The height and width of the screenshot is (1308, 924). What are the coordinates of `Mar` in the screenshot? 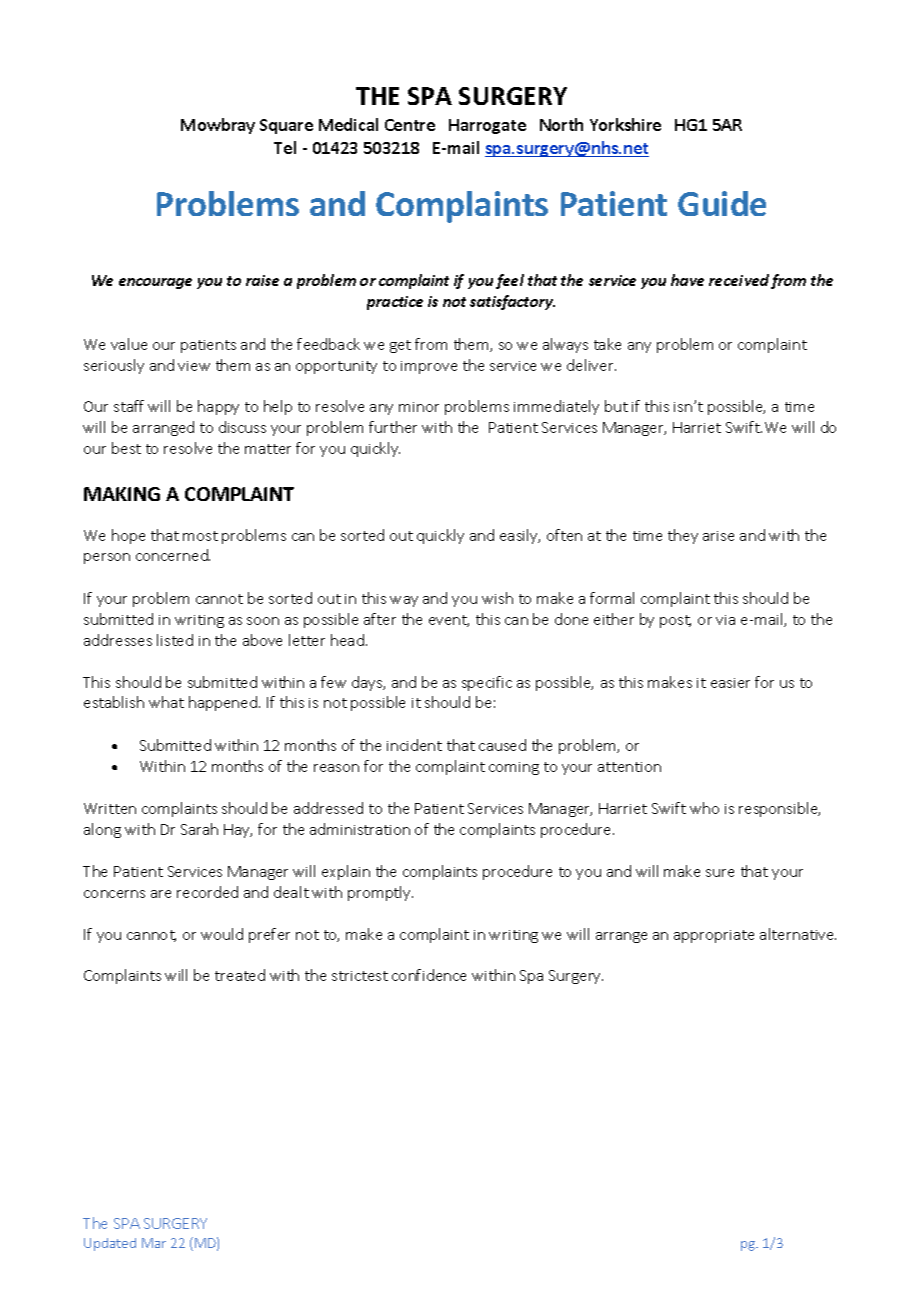 It's located at (154, 1243).
